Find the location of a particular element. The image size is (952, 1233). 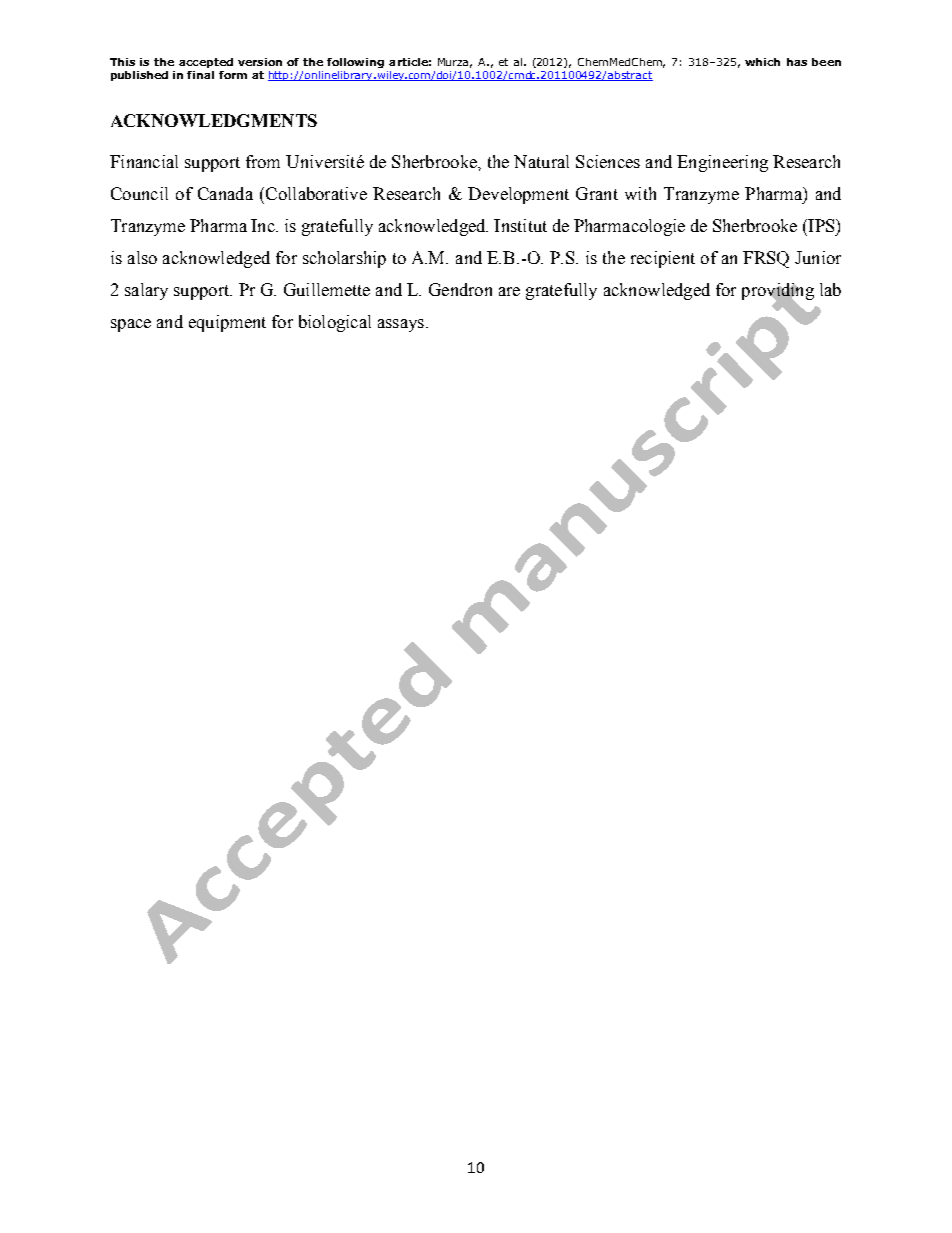

assays is located at coordinates (401, 325).
